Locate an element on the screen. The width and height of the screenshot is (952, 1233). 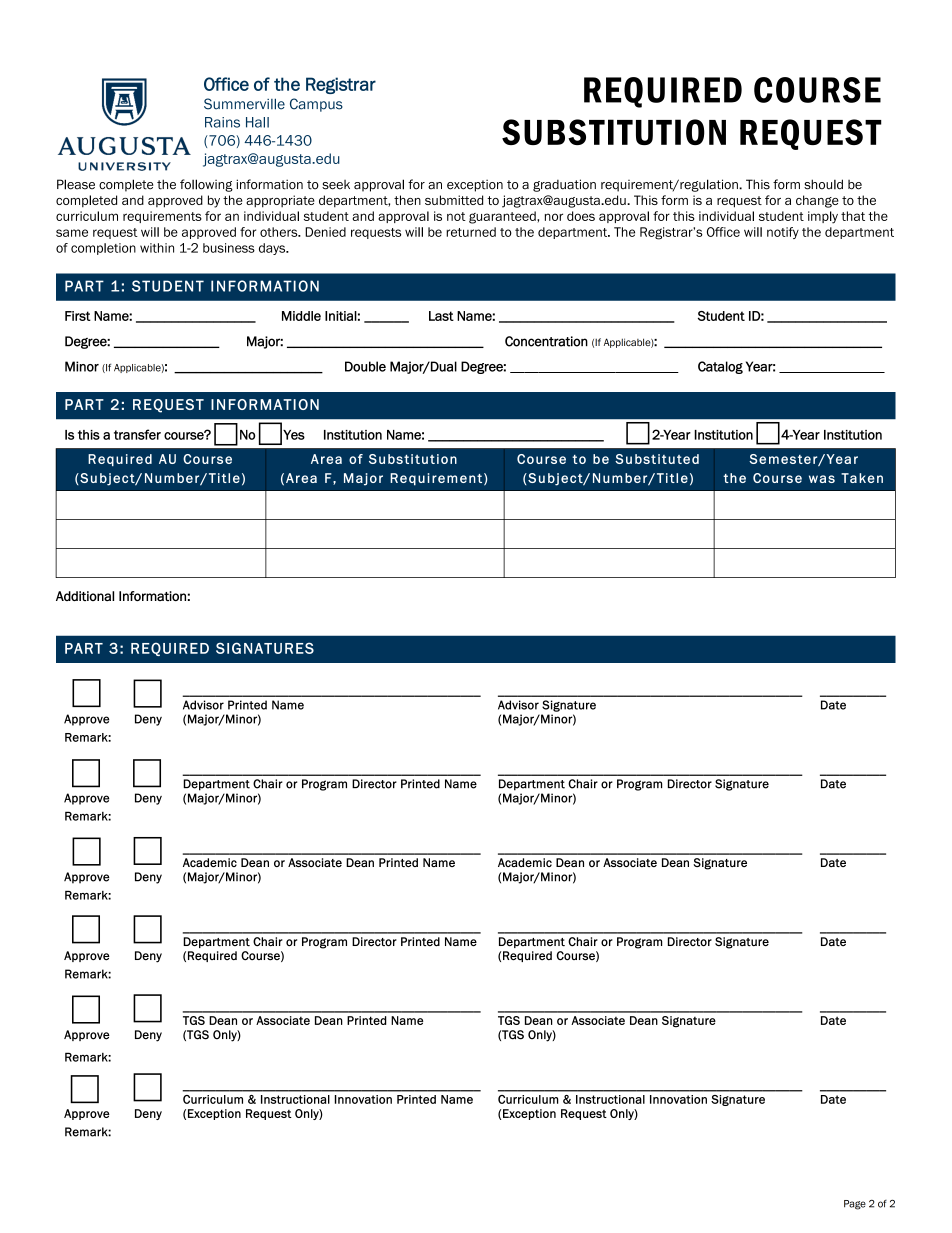
First is located at coordinates (78, 316).
